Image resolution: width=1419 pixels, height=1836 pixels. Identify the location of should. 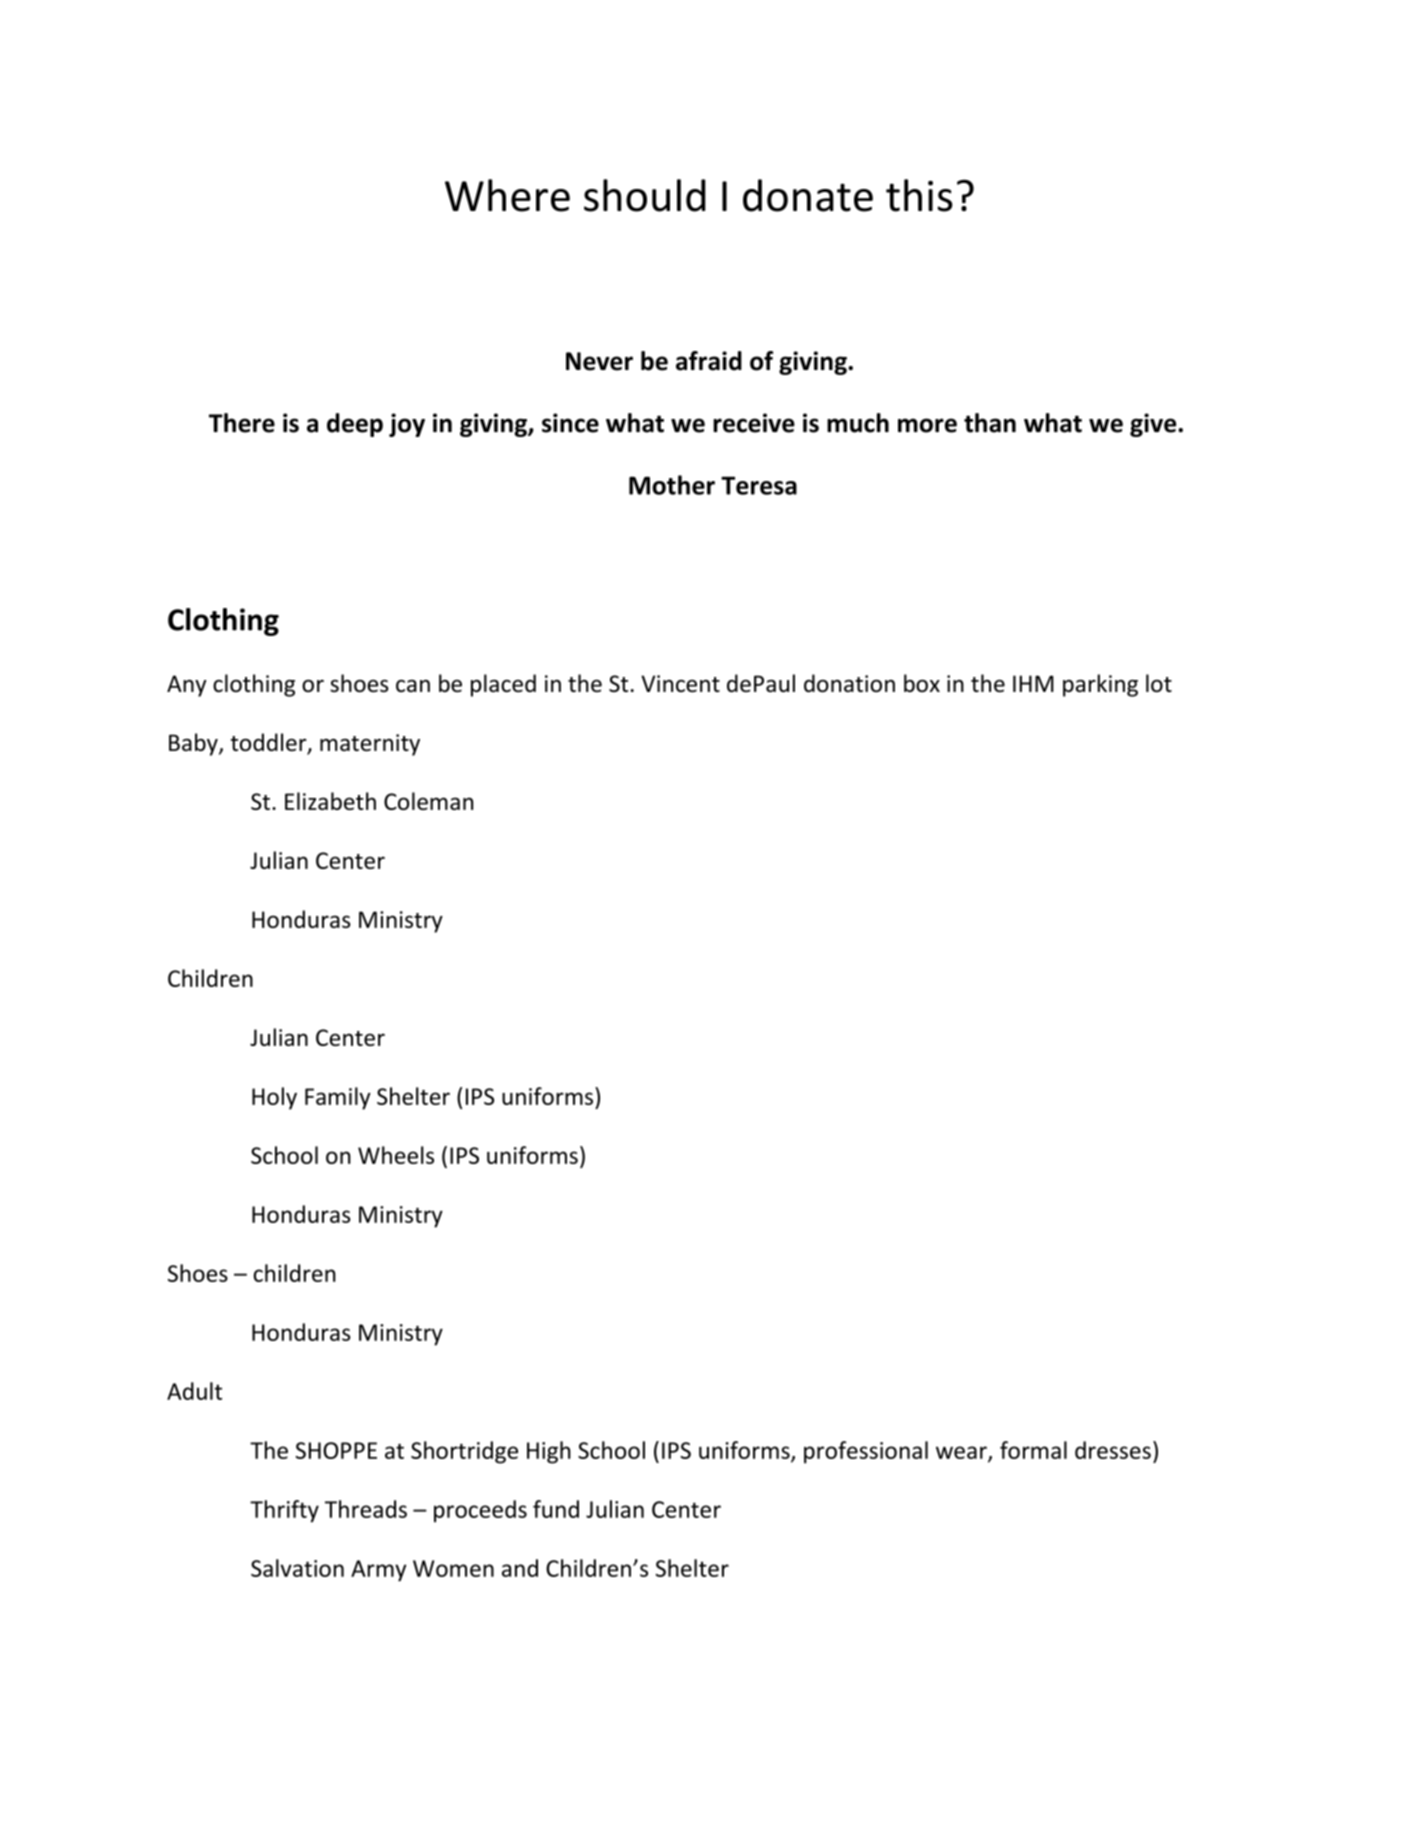
(645, 195).
